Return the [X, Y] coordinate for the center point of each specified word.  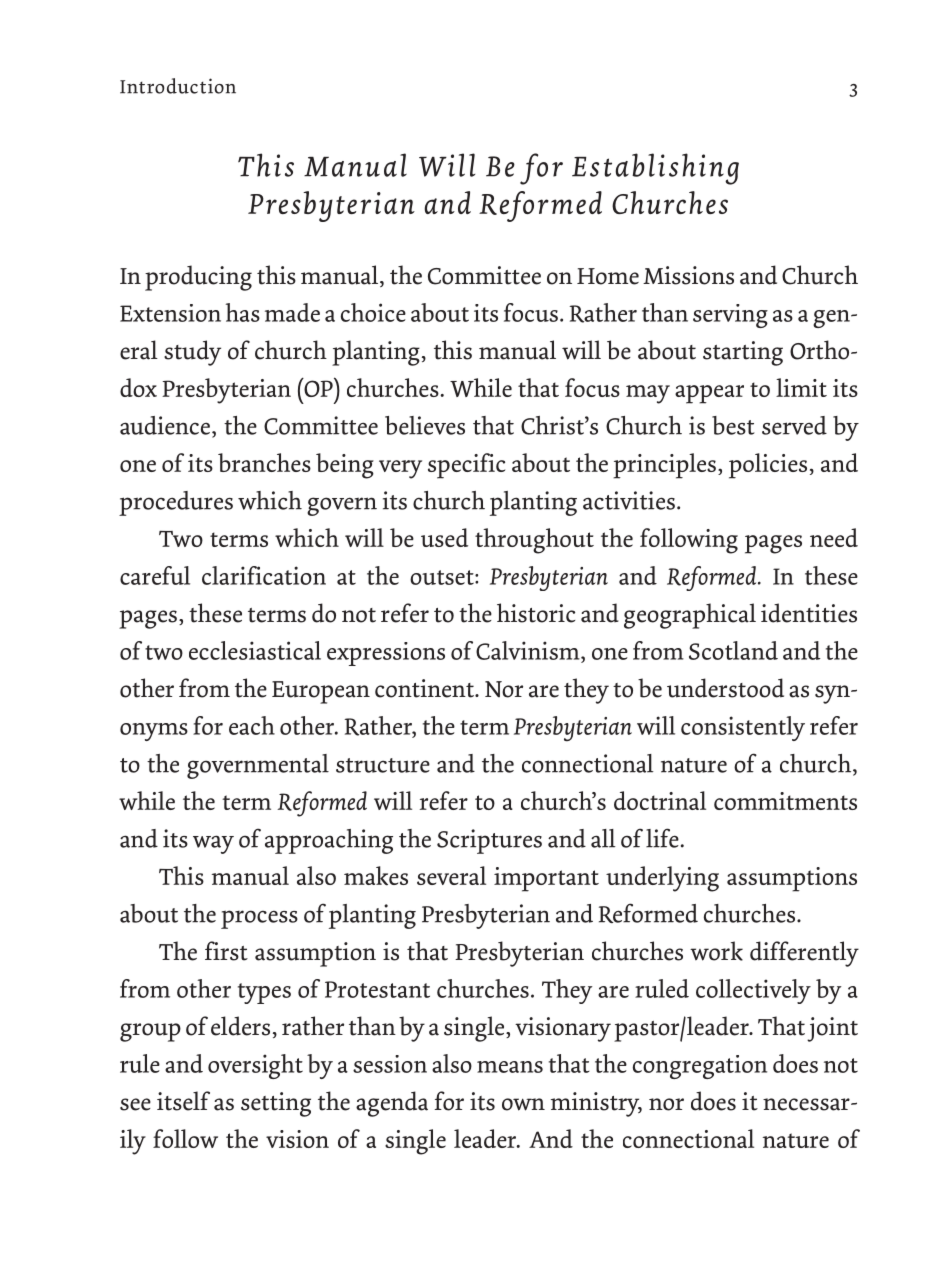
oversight [255, 1066]
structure [383, 765]
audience [165, 425]
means [510, 1067]
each [252, 725]
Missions [688, 275]
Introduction [178, 86]
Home [608, 276]
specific [466, 466]
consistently [743, 728]
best [733, 425]
